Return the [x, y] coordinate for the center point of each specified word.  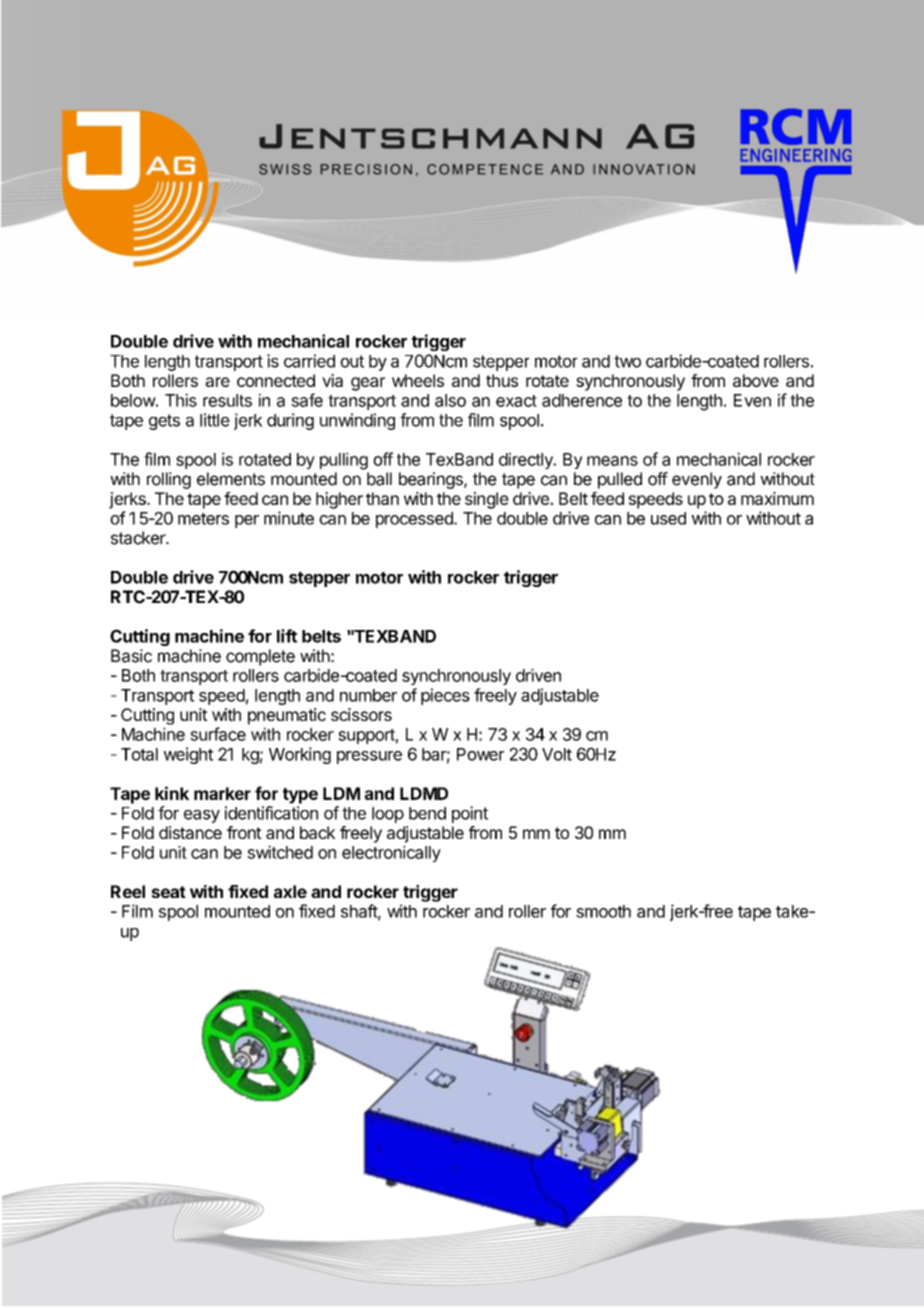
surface [218, 734]
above [756, 380]
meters [203, 519]
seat [168, 892]
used [668, 518]
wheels [418, 380]
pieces [445, 696]
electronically [391, 853]
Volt [557, 754]
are [217, 382]
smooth [603, 911]
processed [415, 520]
